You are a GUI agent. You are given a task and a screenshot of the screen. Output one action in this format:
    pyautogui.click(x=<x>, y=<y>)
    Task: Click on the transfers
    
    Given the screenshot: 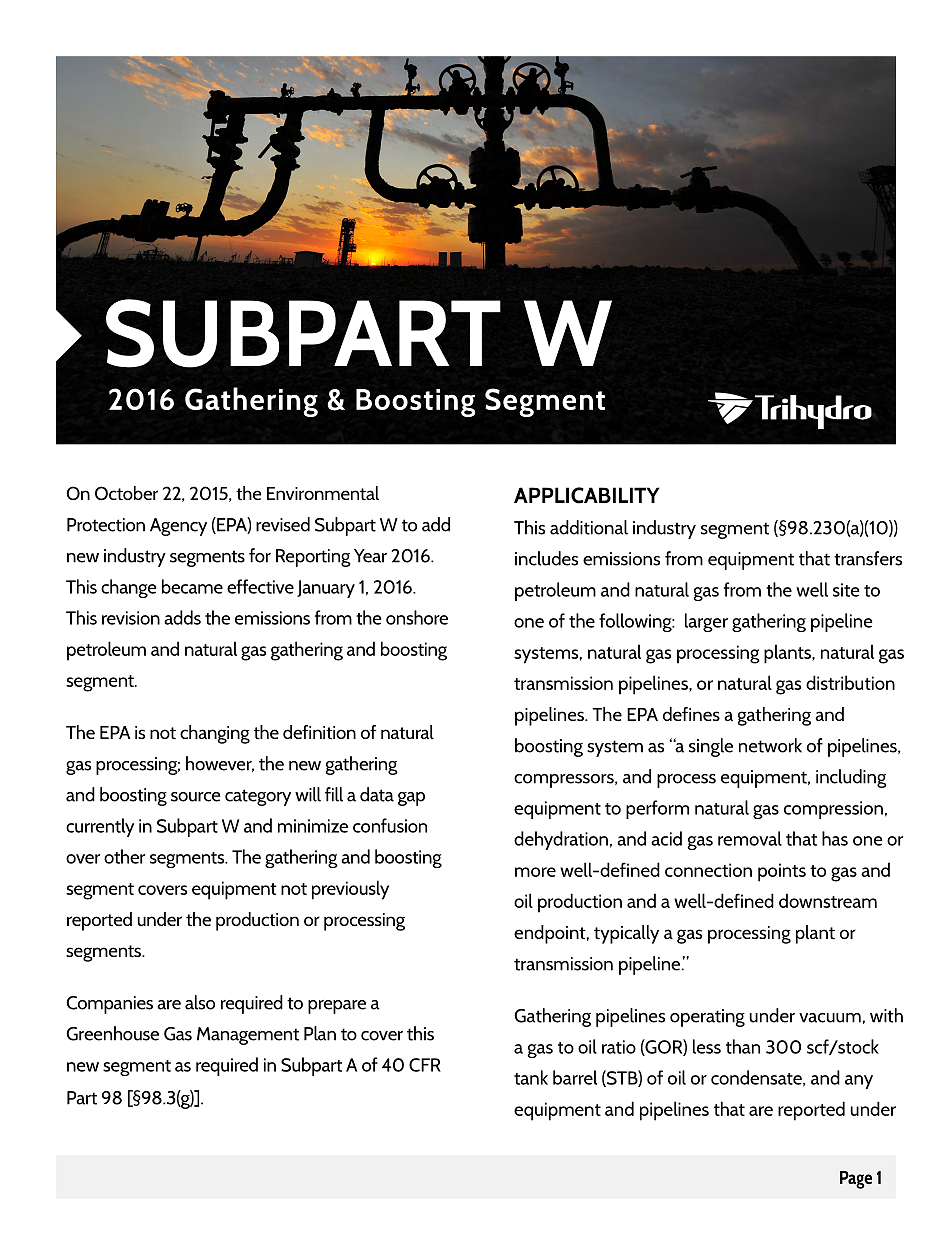 What is the action you would take?
    pyautogui.click(x=868, y=558)
